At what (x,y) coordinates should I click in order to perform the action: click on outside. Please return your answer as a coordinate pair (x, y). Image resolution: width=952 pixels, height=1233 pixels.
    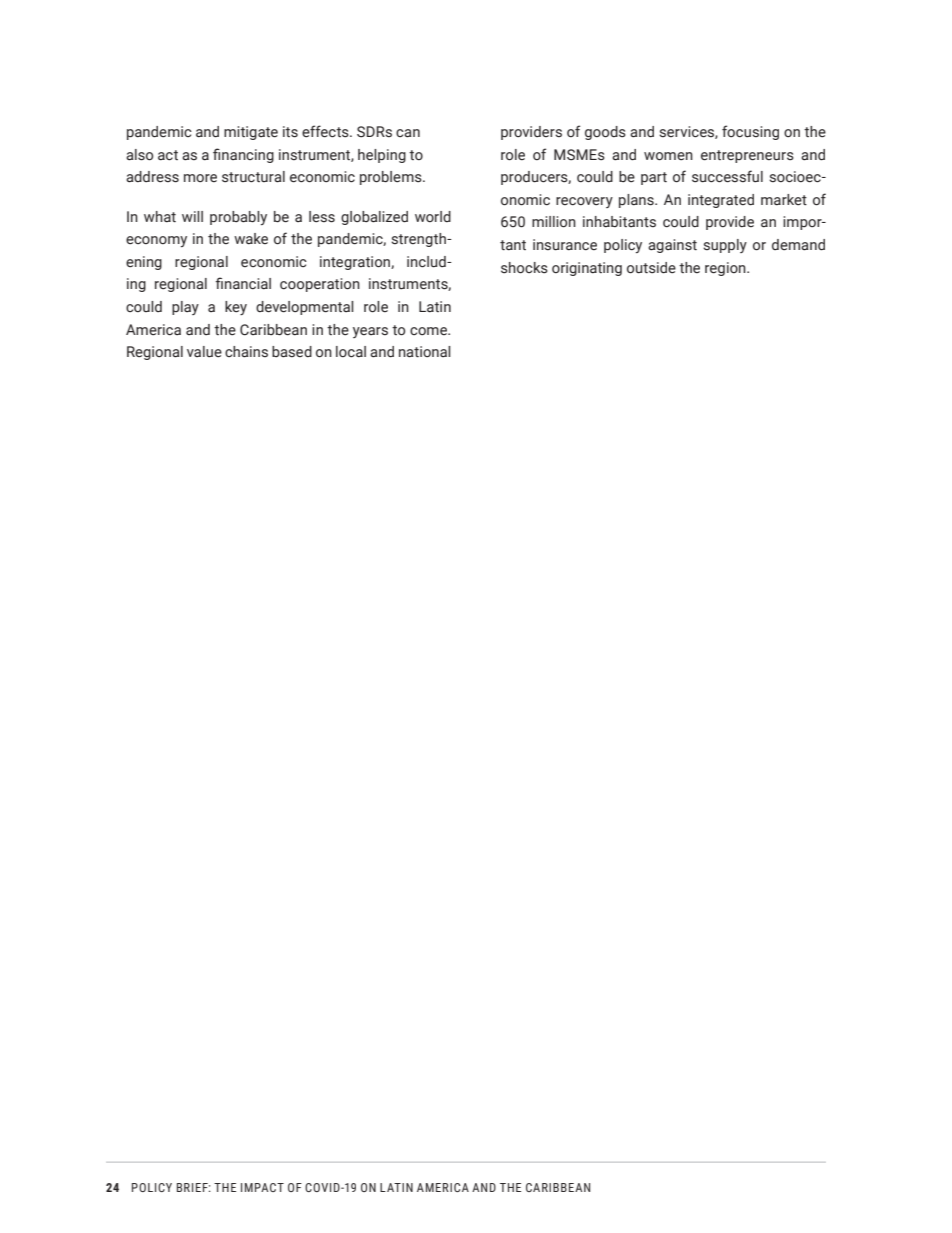
    Looking at the image, I should click on (651, 268).
